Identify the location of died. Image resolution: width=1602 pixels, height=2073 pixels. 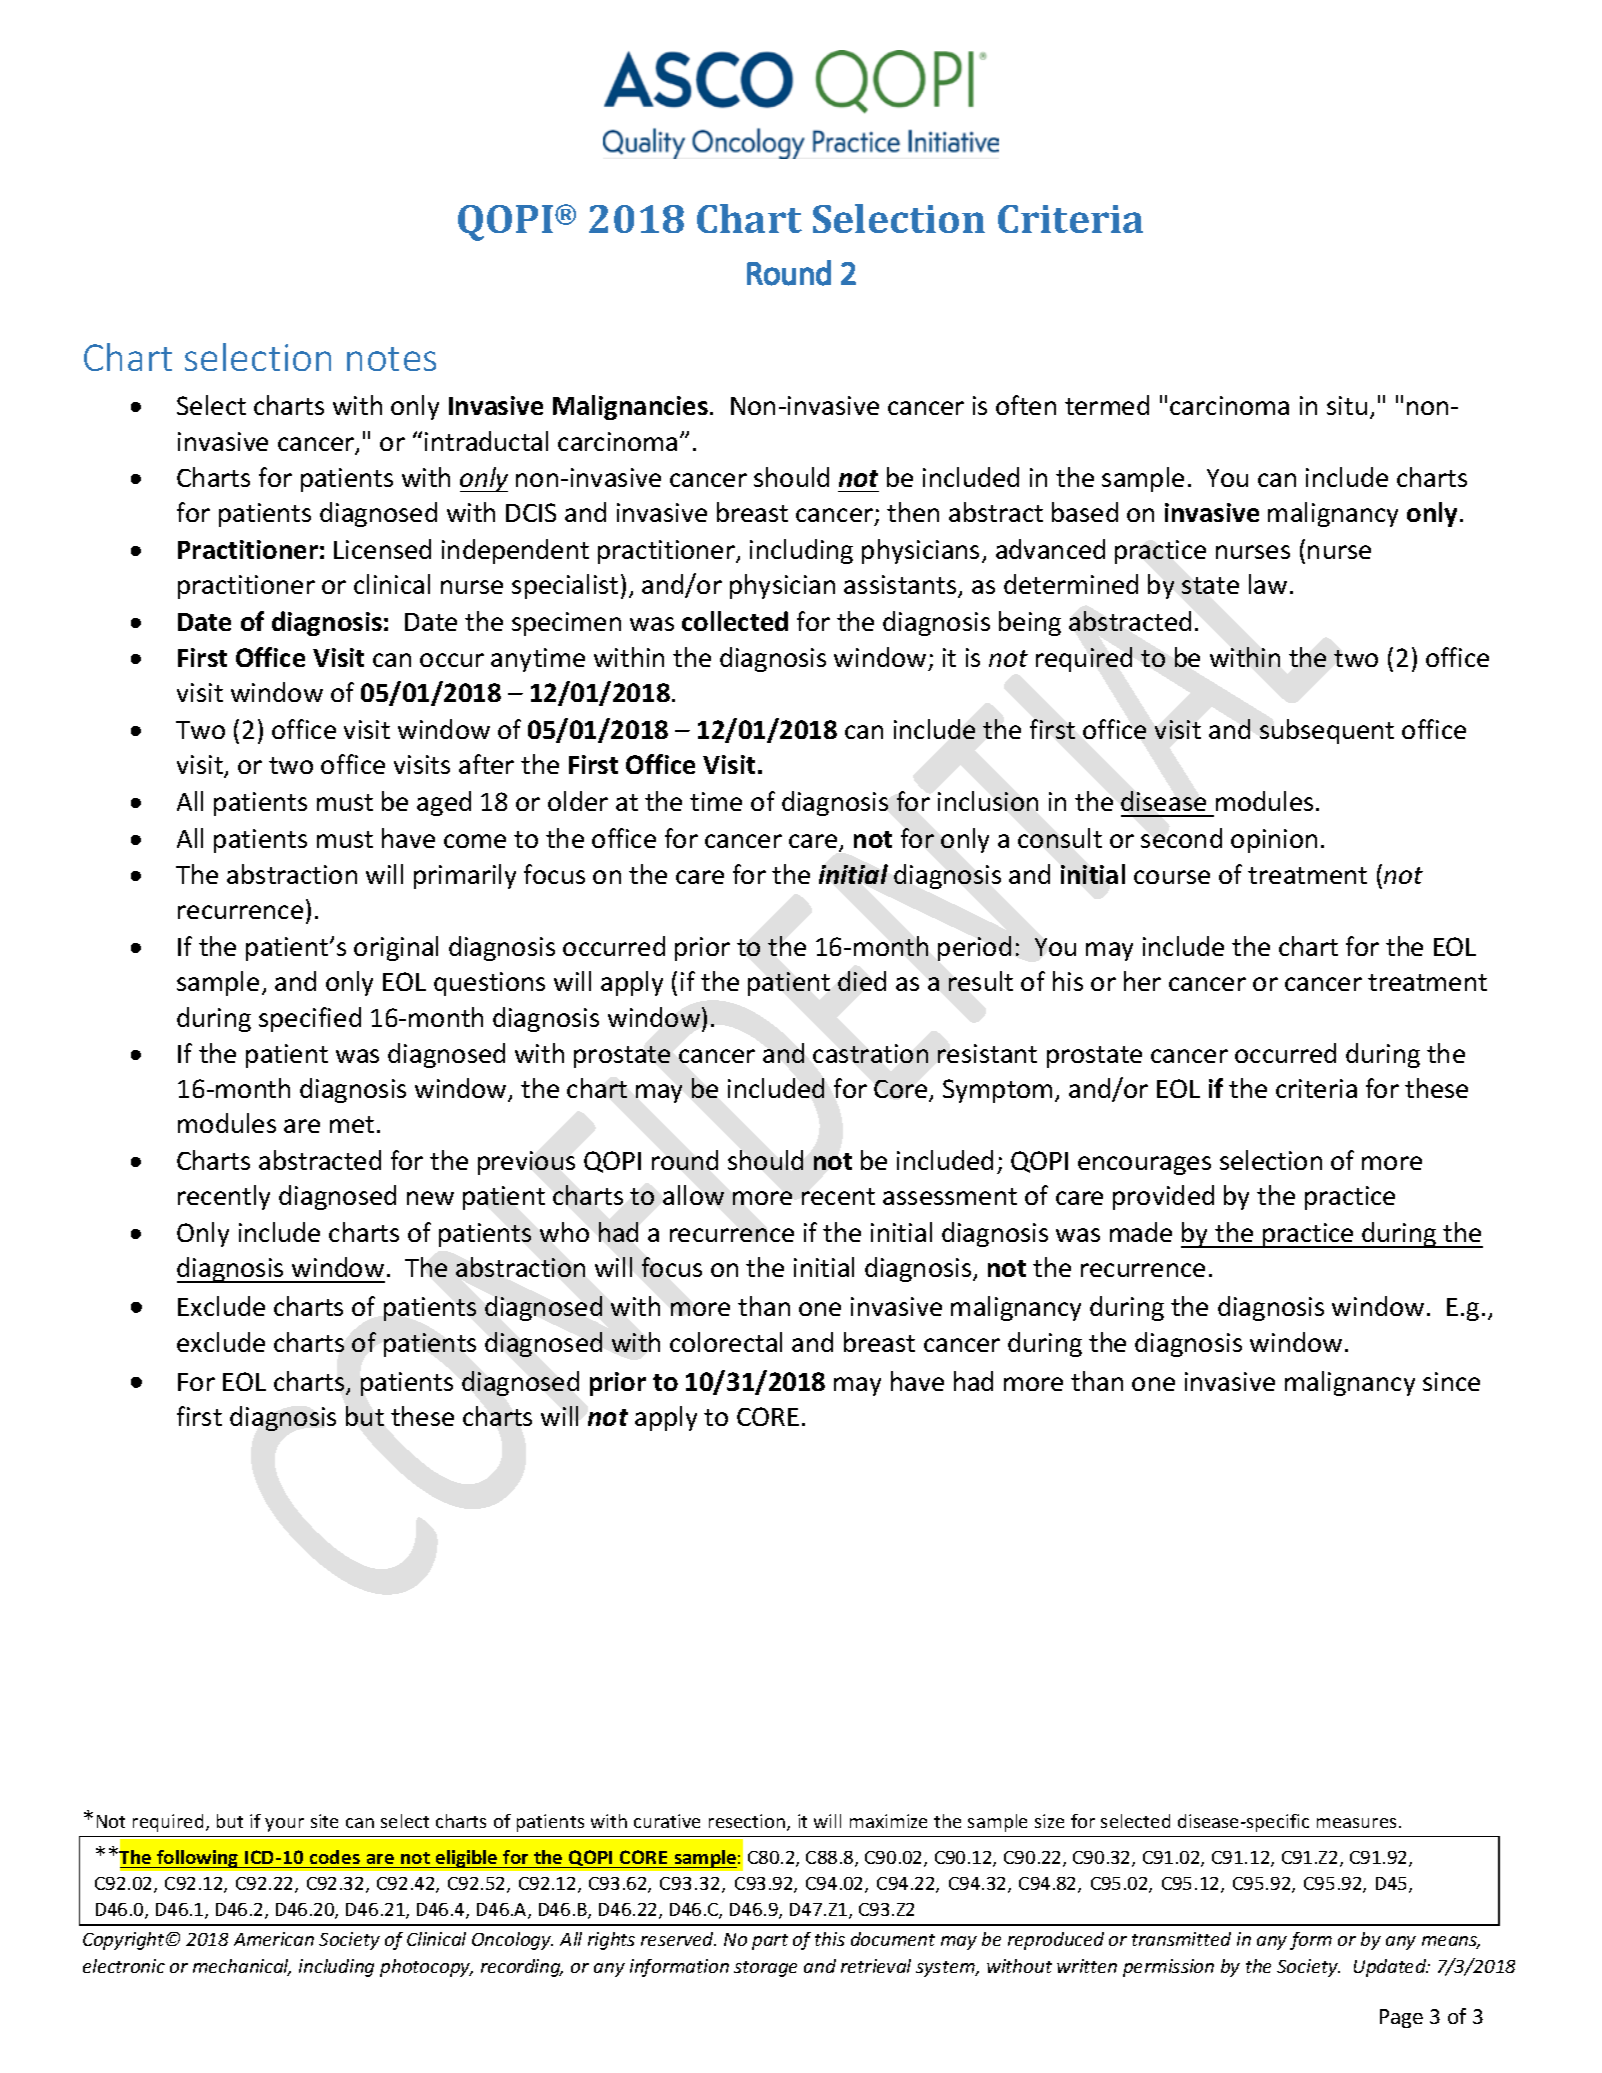
(862, 981).
